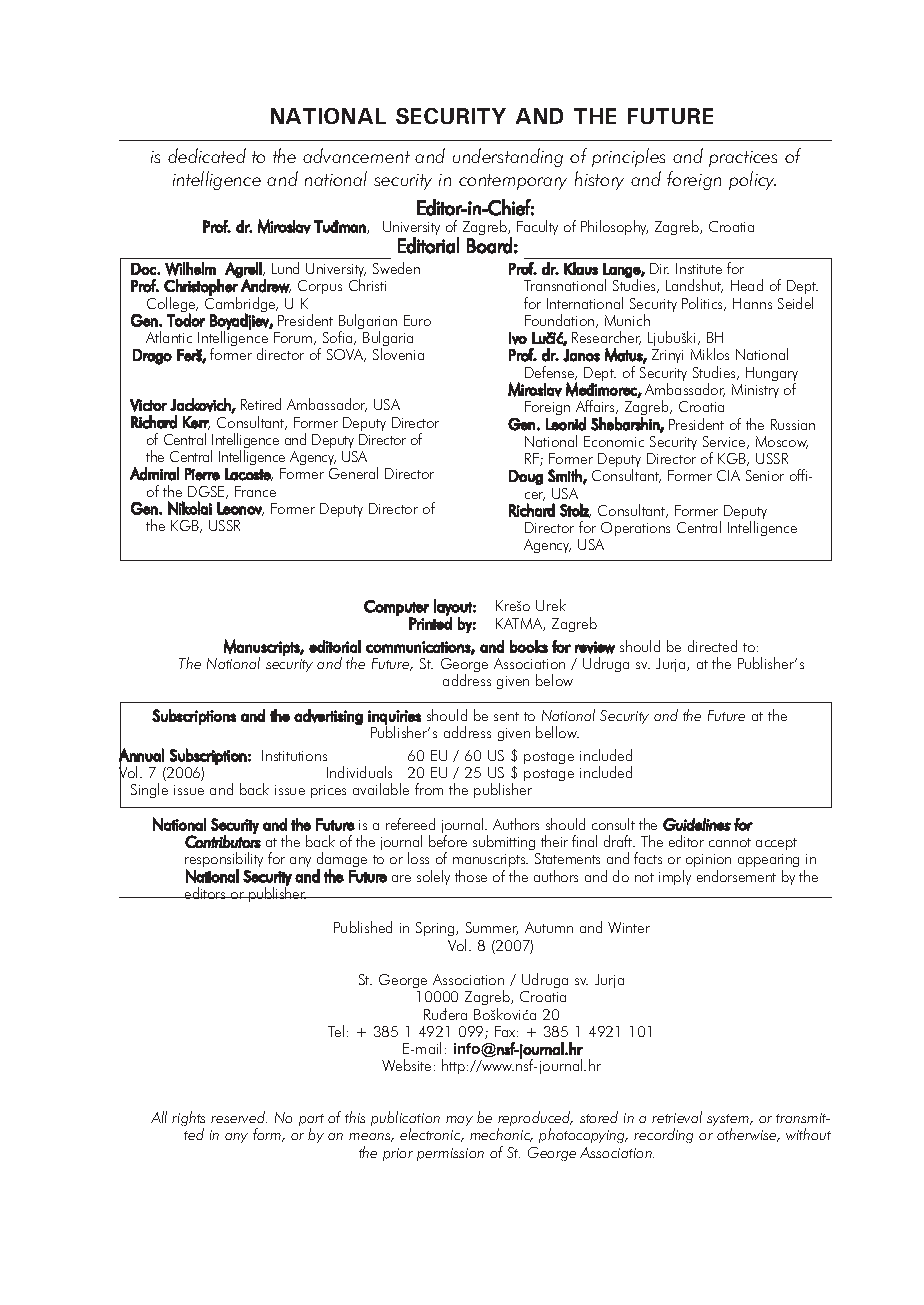  I want to click on dedicated, so click(207, 155).
